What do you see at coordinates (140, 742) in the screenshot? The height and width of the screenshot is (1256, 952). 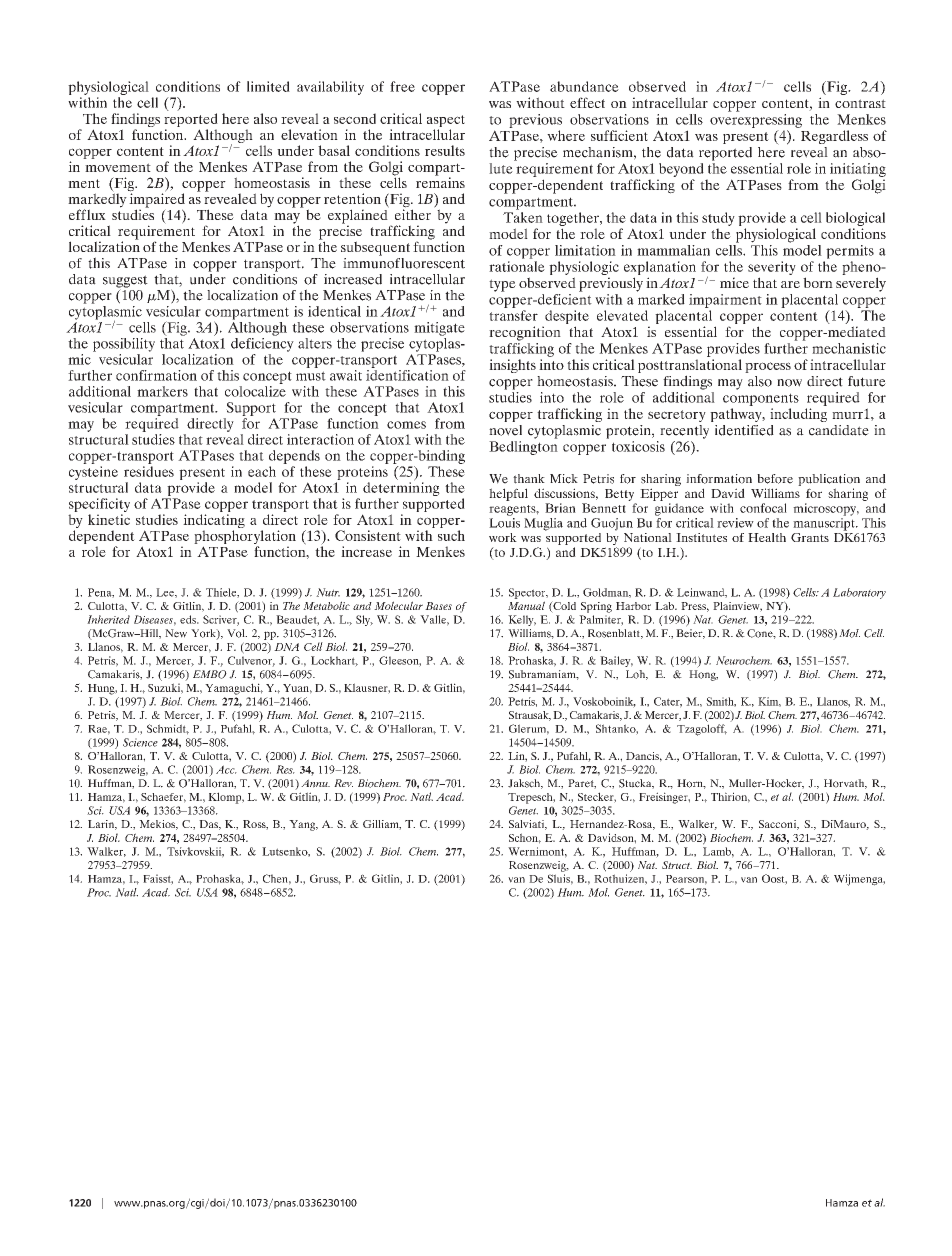 I see `Science` at bounding box center [140, 742].
